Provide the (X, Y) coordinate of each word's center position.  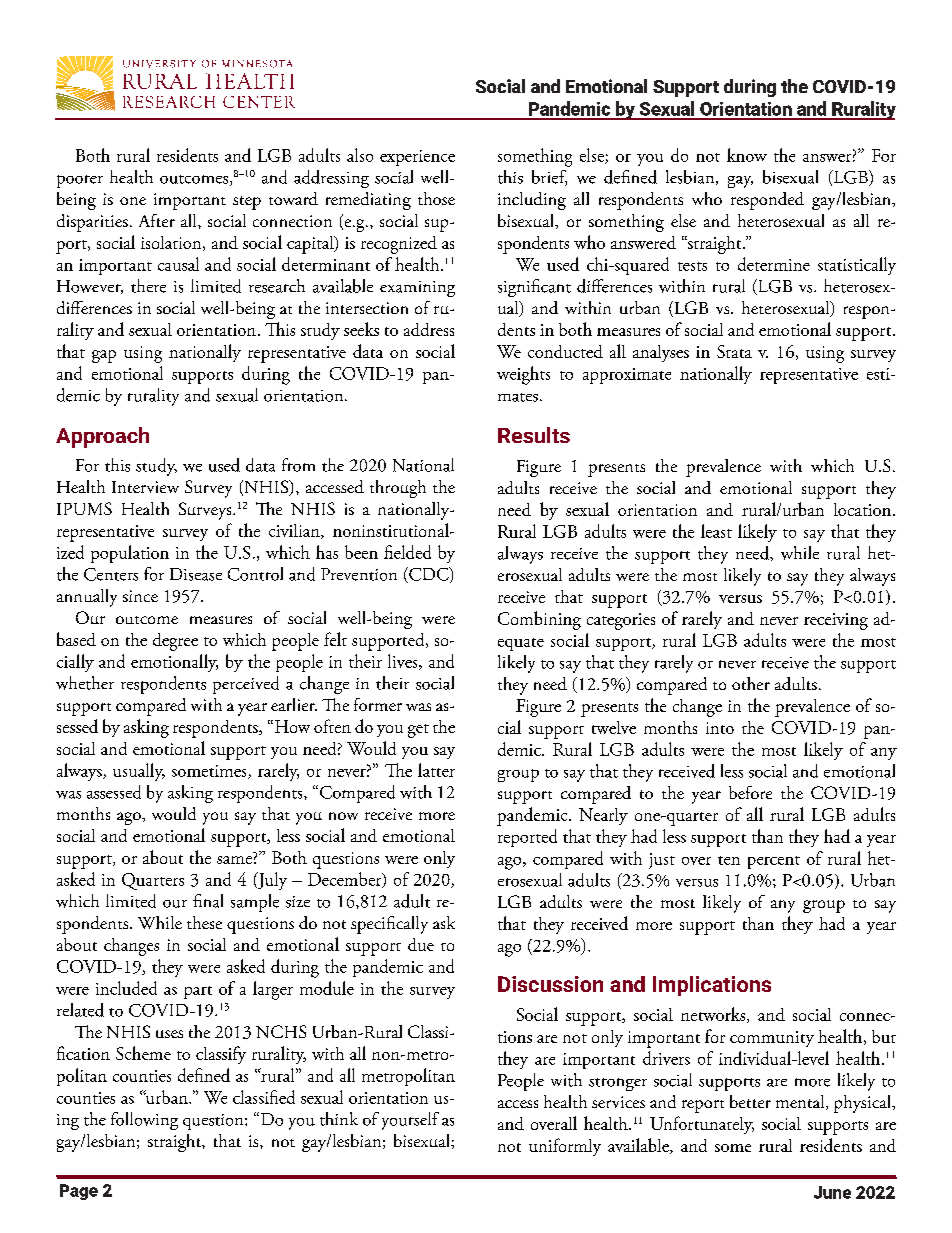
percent (774, 862)
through (398, 489)
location (862, 509)
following (144, 1121)
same (234, 860)
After (157, 220)
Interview (145, 487)
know (747, 155)
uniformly (565, 1147)
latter (436, 770)
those (436, 198)
